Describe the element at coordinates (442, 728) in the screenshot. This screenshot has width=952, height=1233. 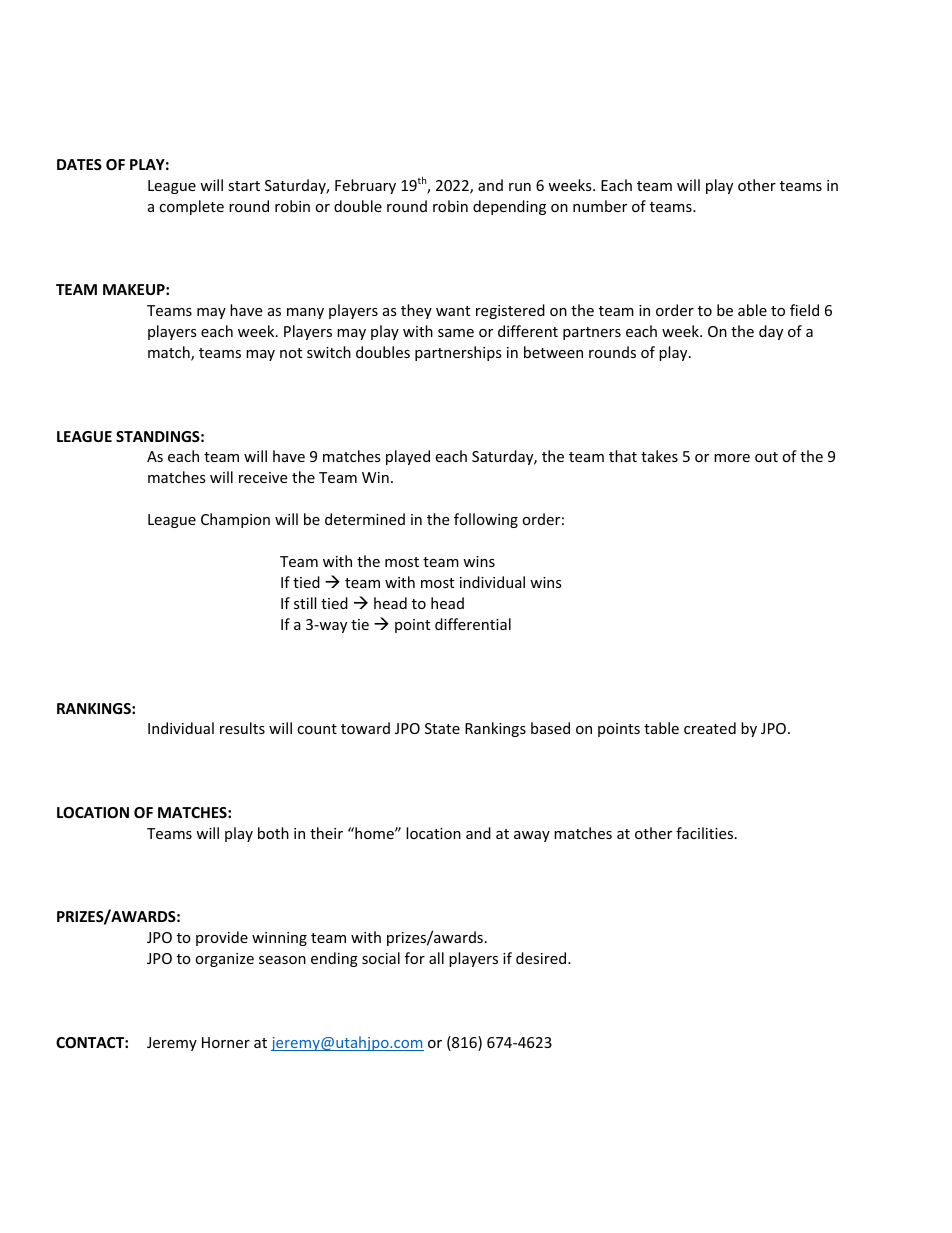
I see `State` at that location.
